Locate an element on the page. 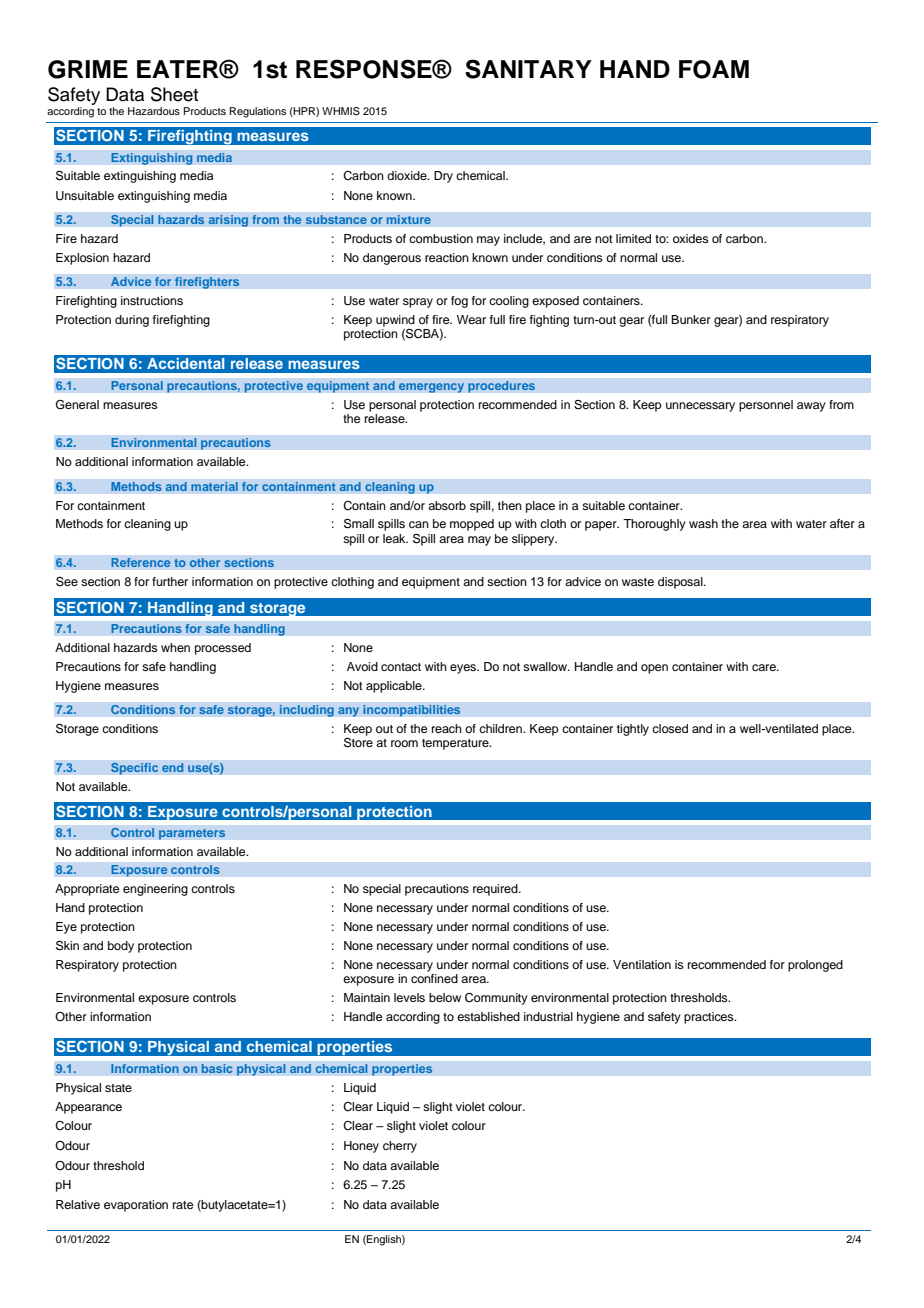  established is located at coordinates (488, 1016).
